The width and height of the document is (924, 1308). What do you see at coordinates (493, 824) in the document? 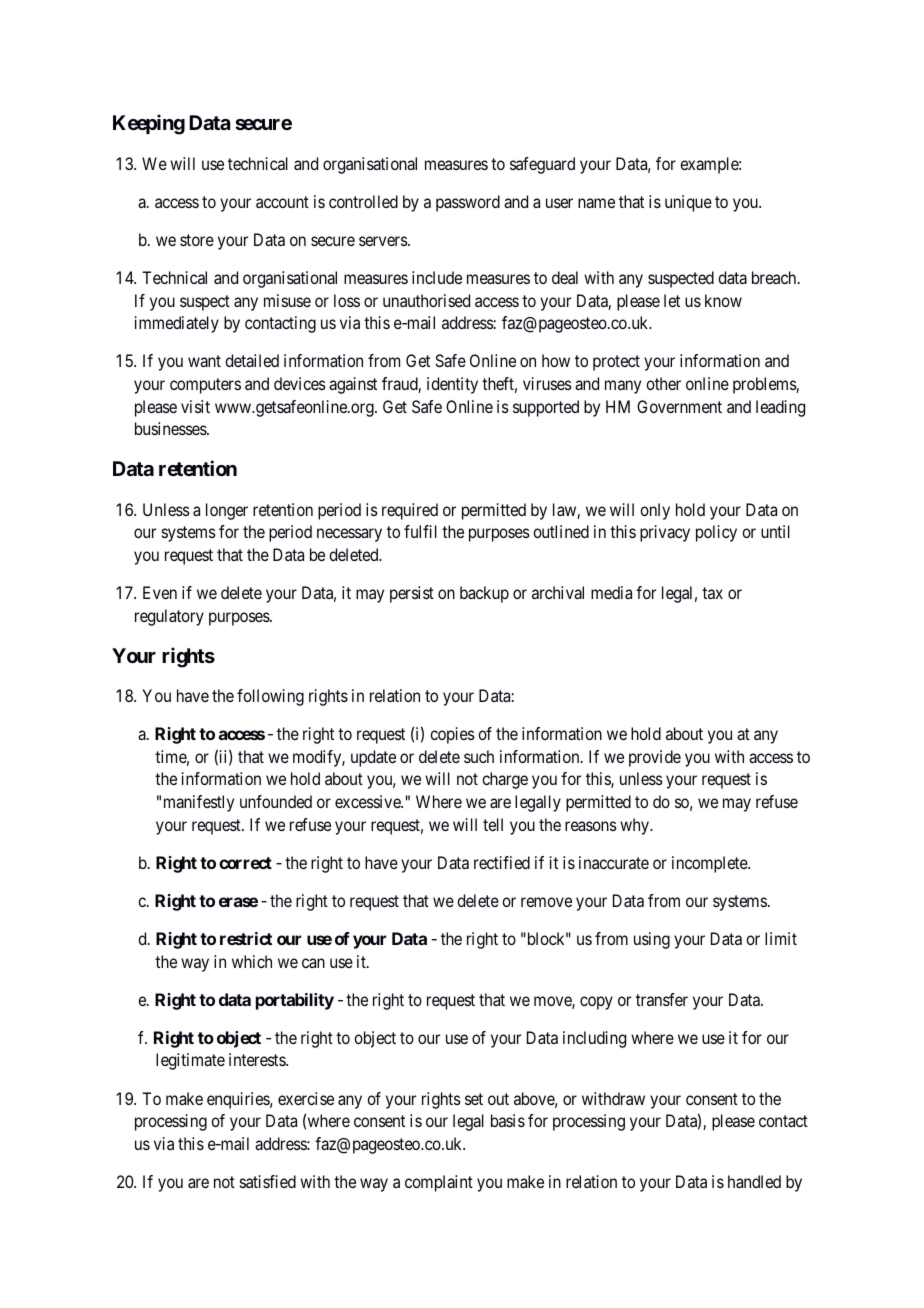
I see `tell` at bounding box center [493, 824].
